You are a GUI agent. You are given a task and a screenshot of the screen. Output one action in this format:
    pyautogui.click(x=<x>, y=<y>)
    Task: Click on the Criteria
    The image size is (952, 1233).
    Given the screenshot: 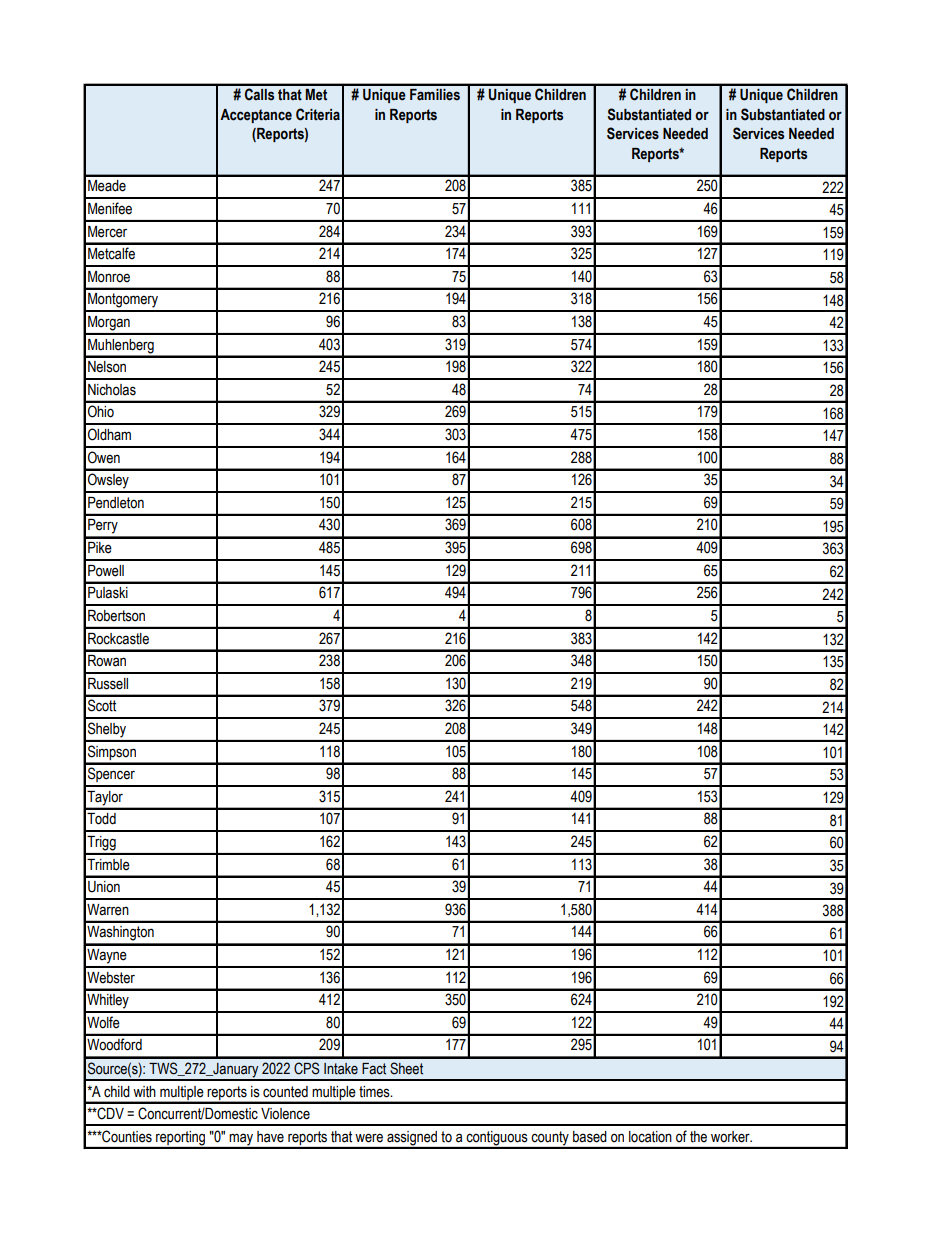 What is the action you would take?
    pyautogui.click(x=318, y=114)
